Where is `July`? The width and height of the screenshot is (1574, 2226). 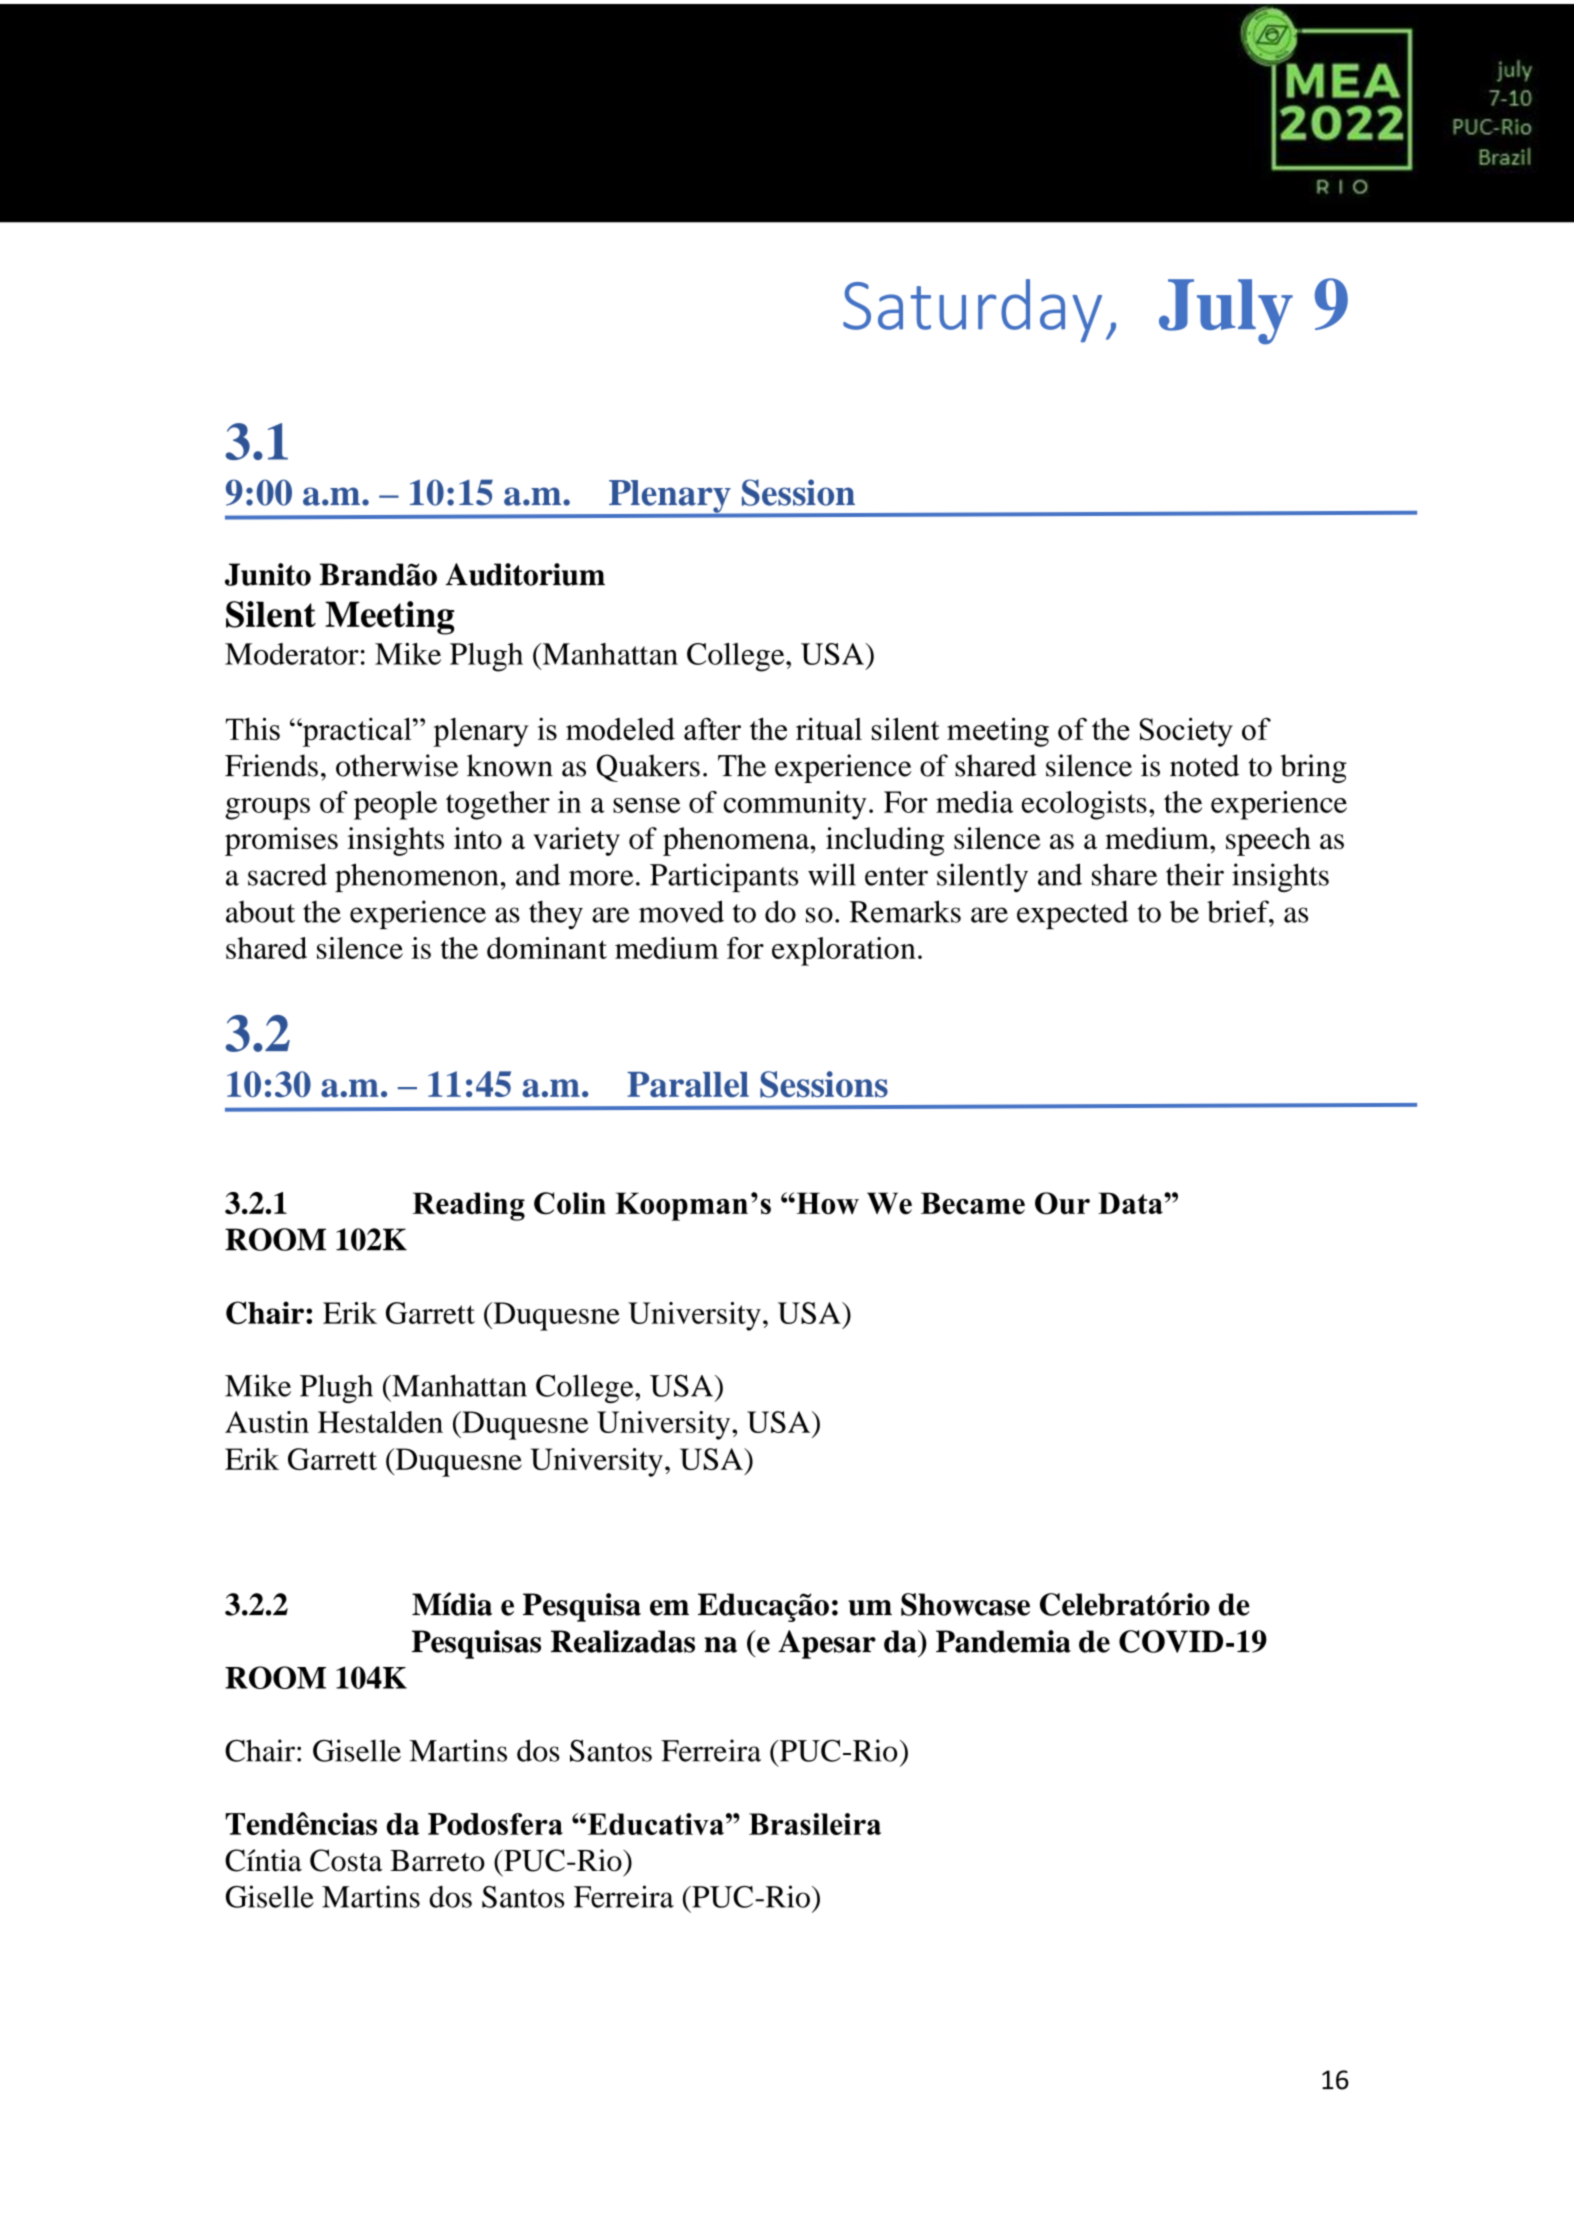
July is located at coordinates (1226, 312).
